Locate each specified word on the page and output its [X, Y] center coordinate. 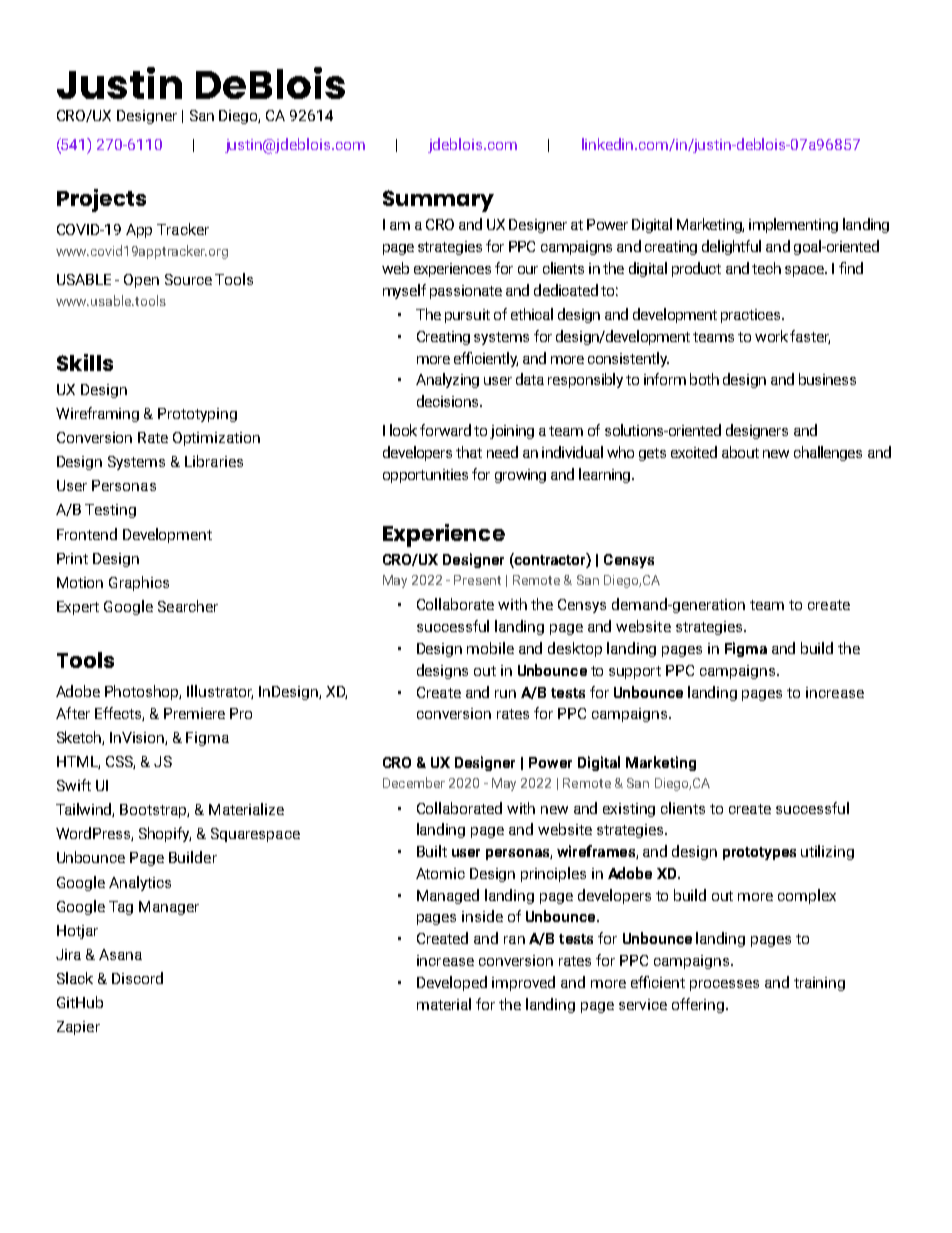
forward [445, 430]
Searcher [188, 606]
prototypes [759, 853]
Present [477, 580]
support [635, 672]
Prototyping [197, 415]
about [740, 452]
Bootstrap [154, 811]
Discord [137, 978]
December [414, 782]
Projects [101, 200]
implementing [793, 225]
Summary [438, 201]
